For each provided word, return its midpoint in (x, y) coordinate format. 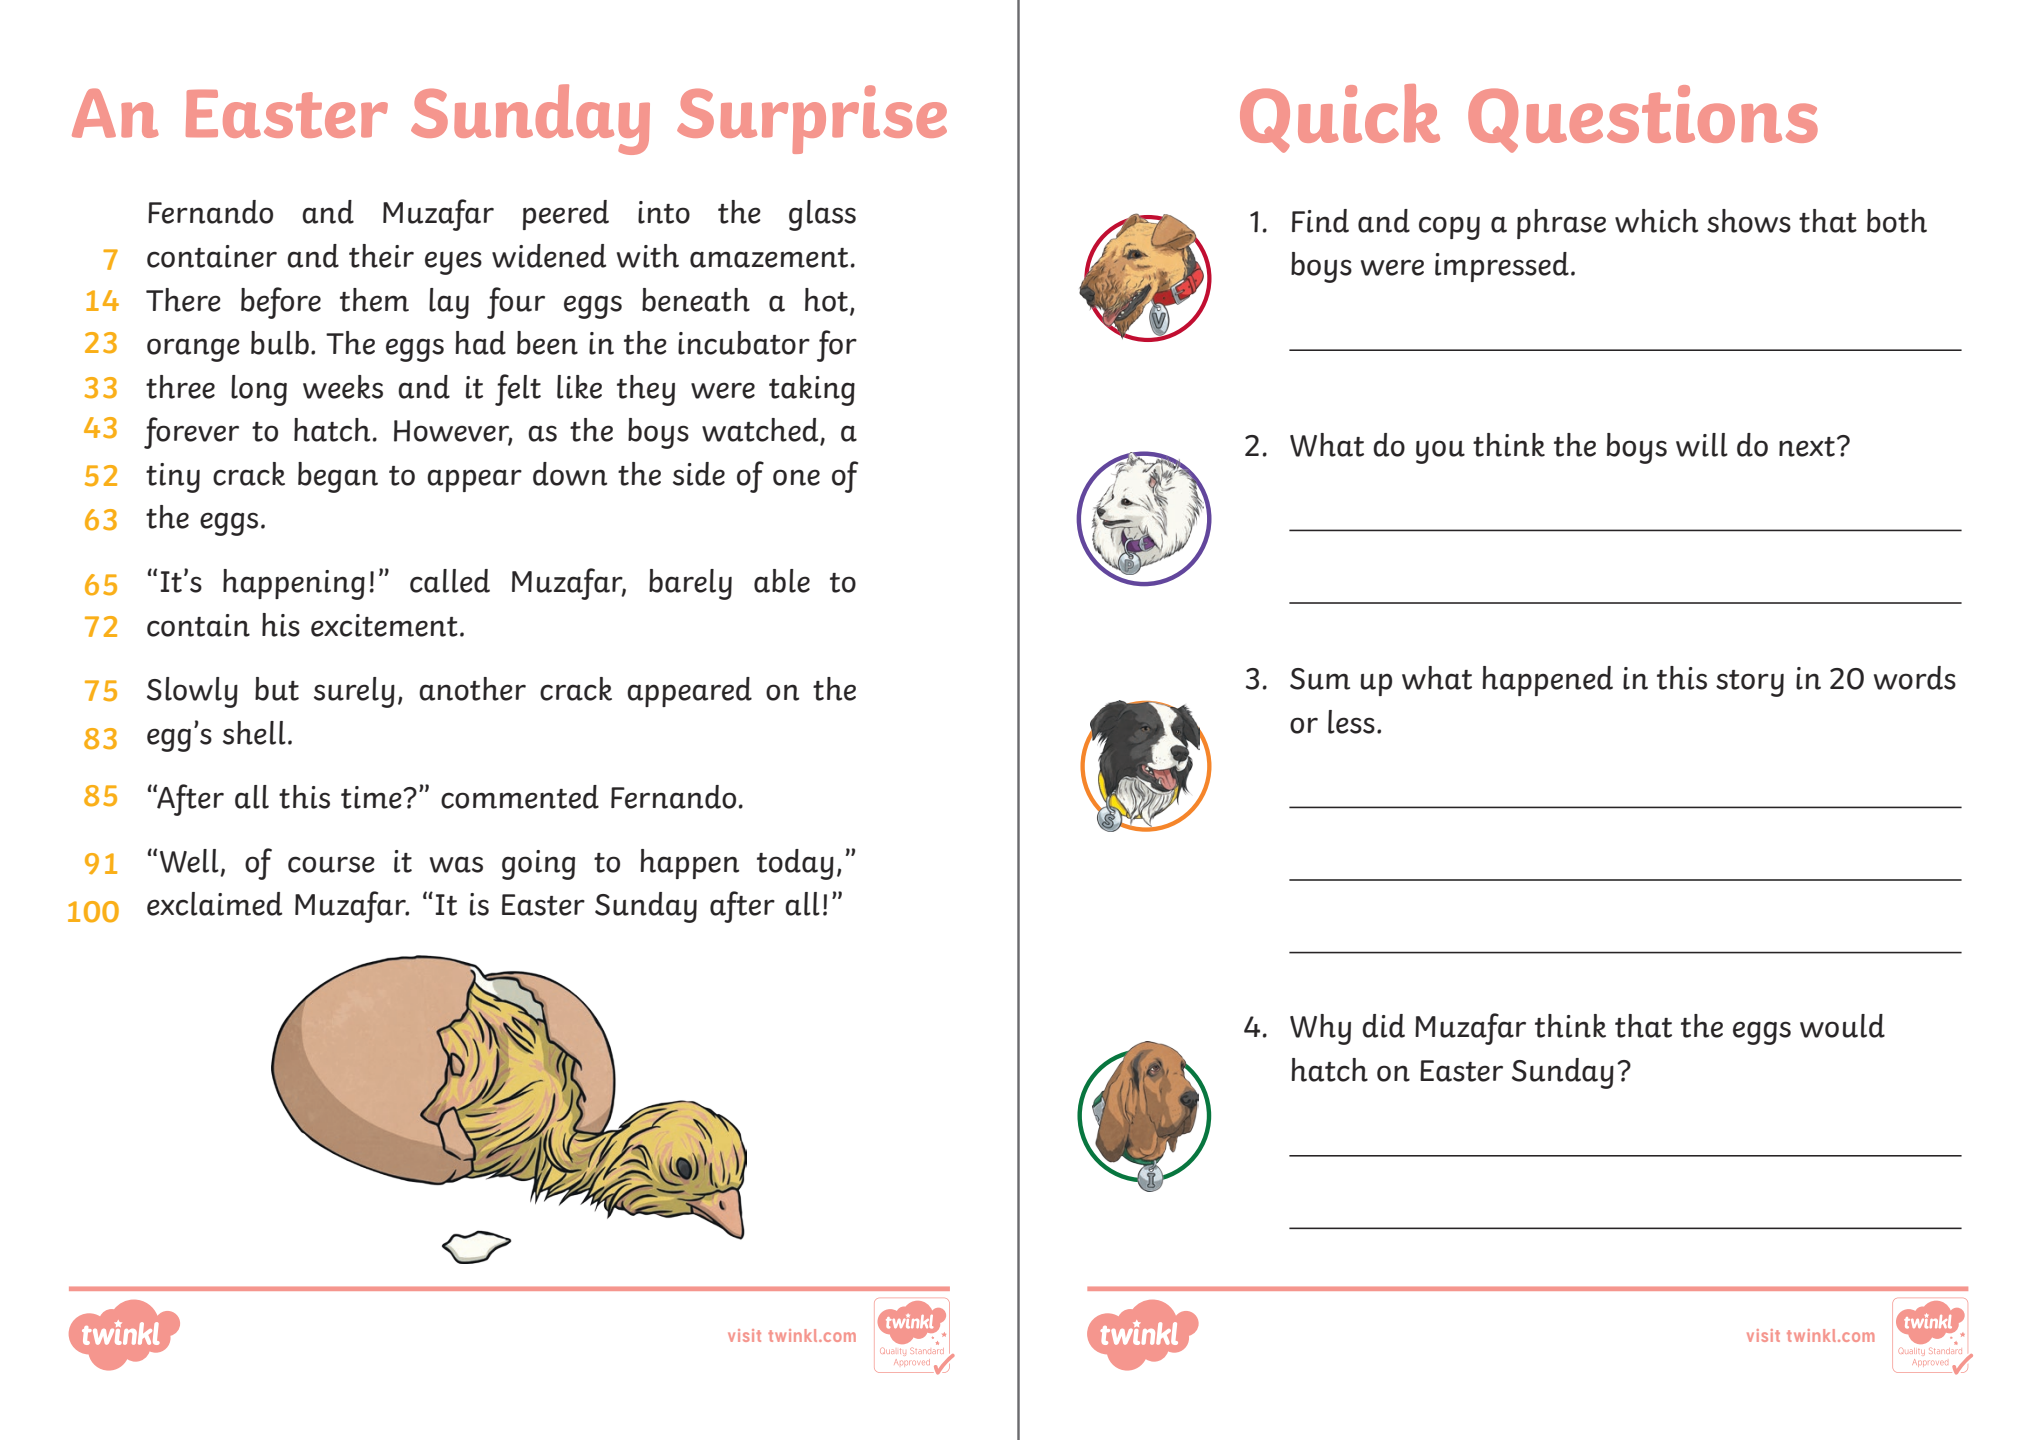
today (795, 864)
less (1351, 722)
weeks (343, 387)
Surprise (812, 119)
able (782, 581)
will (1702, 445)
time (372, 797)
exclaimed (214, 904)
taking (812, 390)
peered (566, 215)
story (1750, 683)
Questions (1643, 119)
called (450, 581)
